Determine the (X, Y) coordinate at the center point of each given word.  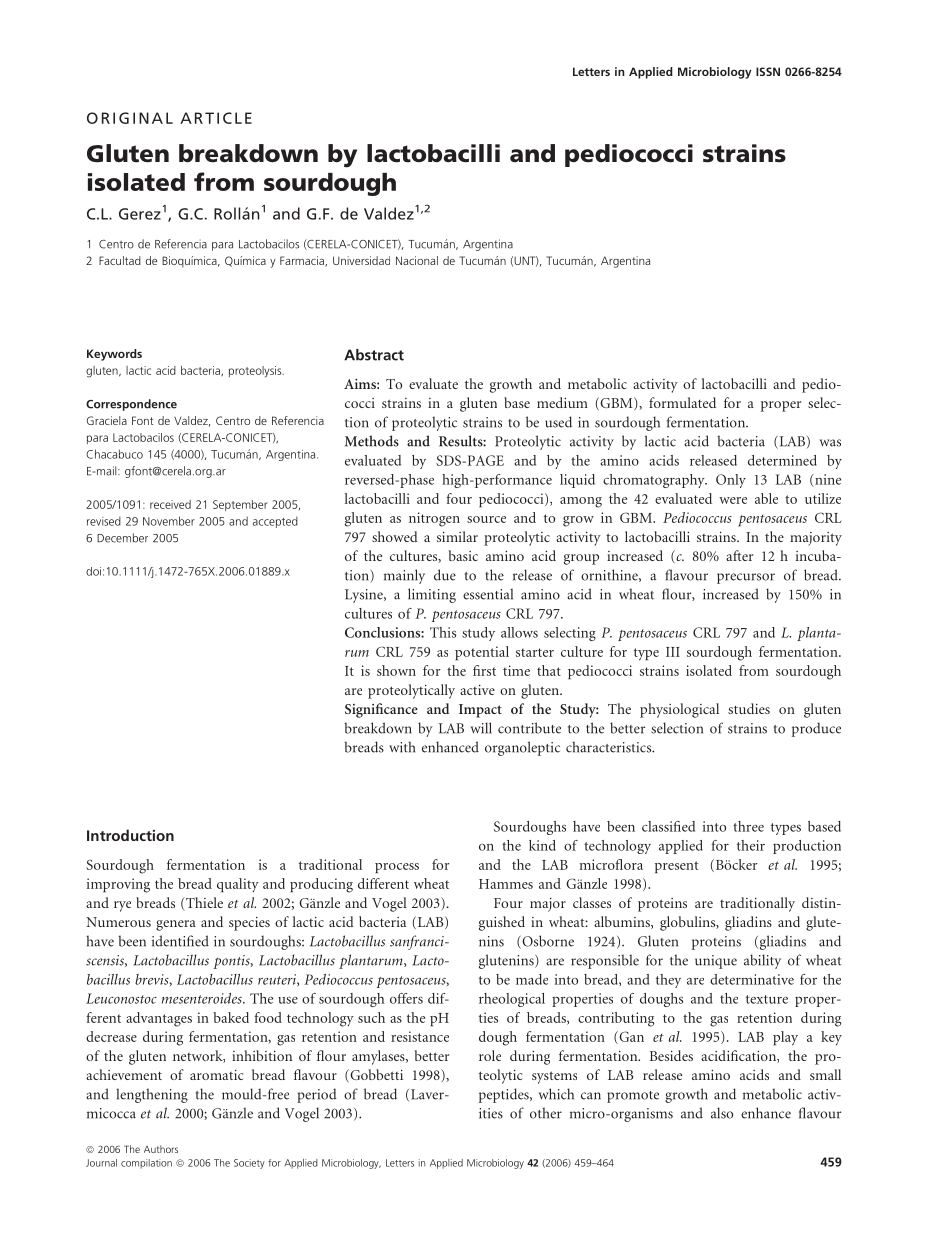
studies (749, 708)
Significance (381, 710)
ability (762, 961)
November (169, 521)
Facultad (120, 260)
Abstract (374, 355)
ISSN (768, 71)
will (481, 728)
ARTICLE (216, 118)
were (733, 500)
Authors (161, 1149)
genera (176, 925)
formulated (682, 402)
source (486, 519)
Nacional (417, 260)
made (532, 979)
